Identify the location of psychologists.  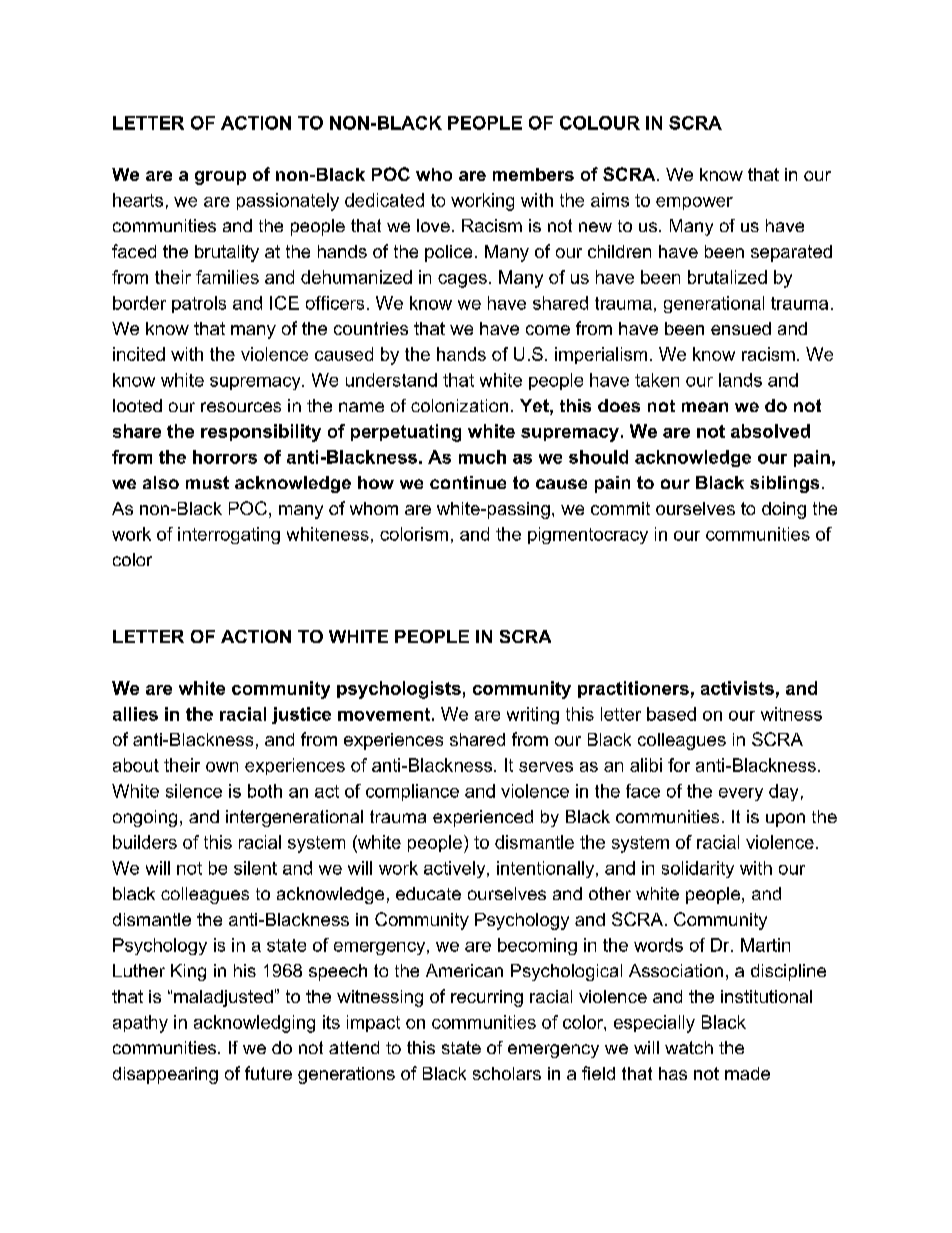
(399, 690).
